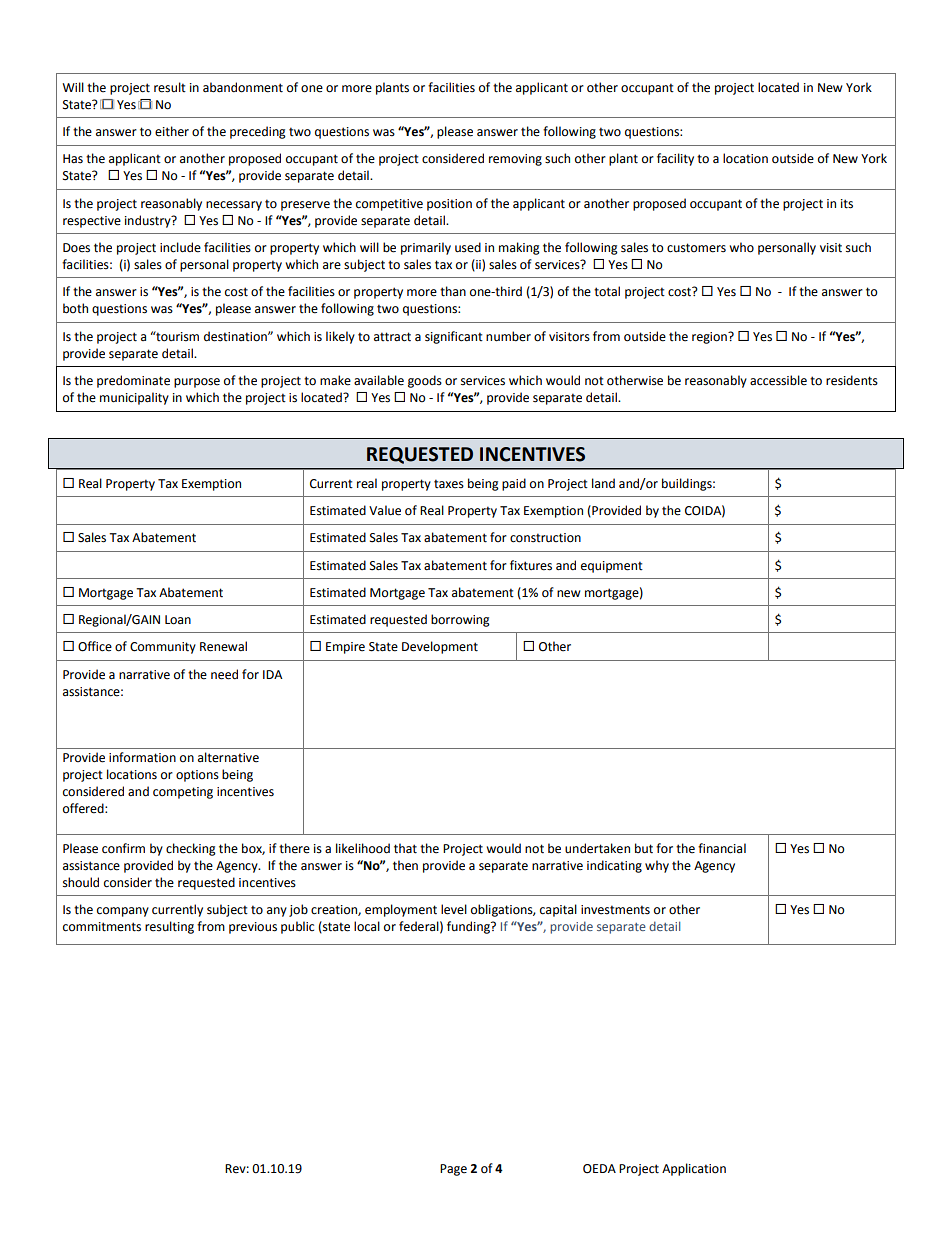  What do you see at coordinates (778, 380) in the image?
I see `accessible` at bounding box center [778, 380].
